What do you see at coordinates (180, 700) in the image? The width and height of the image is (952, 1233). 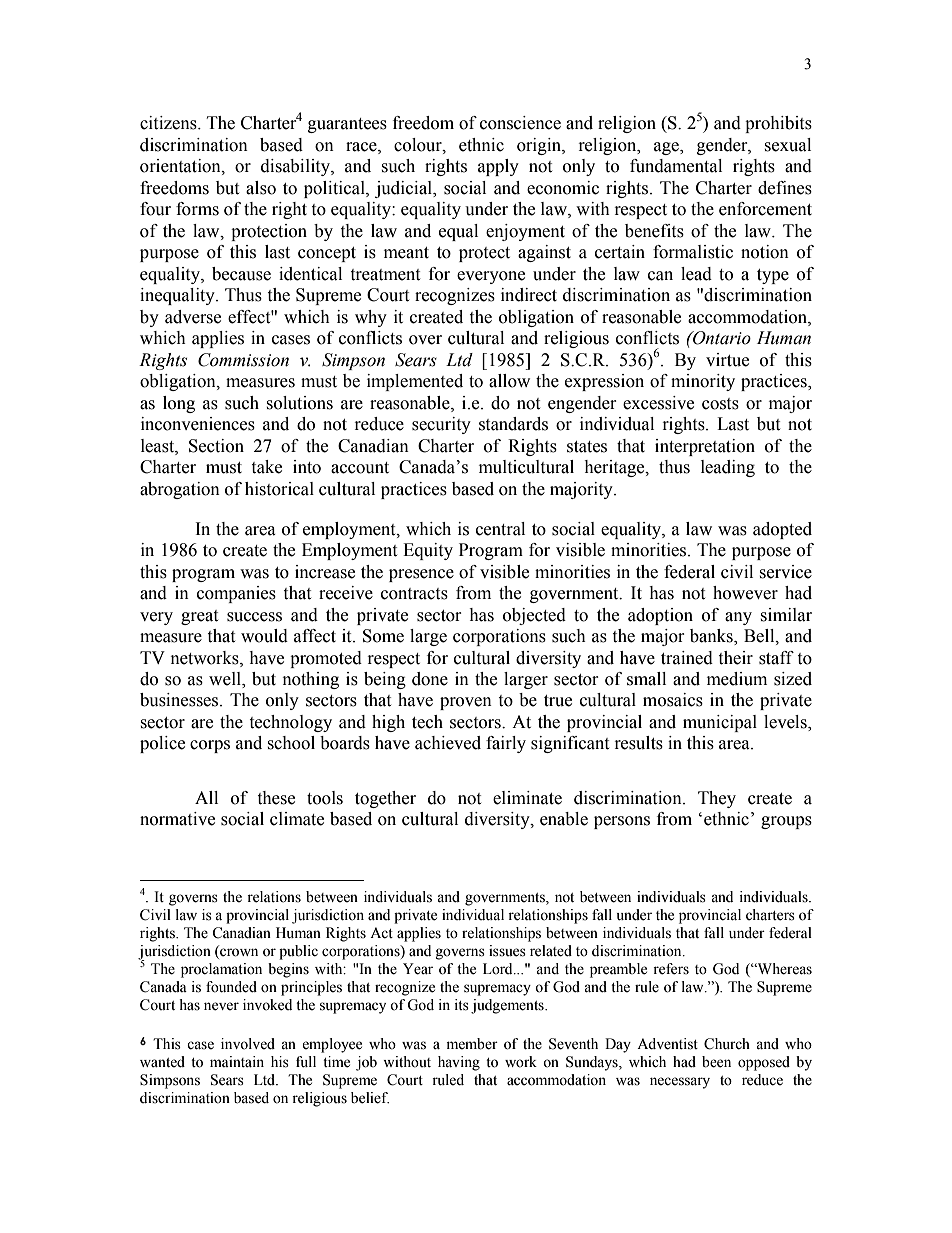 I see `businesses` at bounding box center [180, 700].
